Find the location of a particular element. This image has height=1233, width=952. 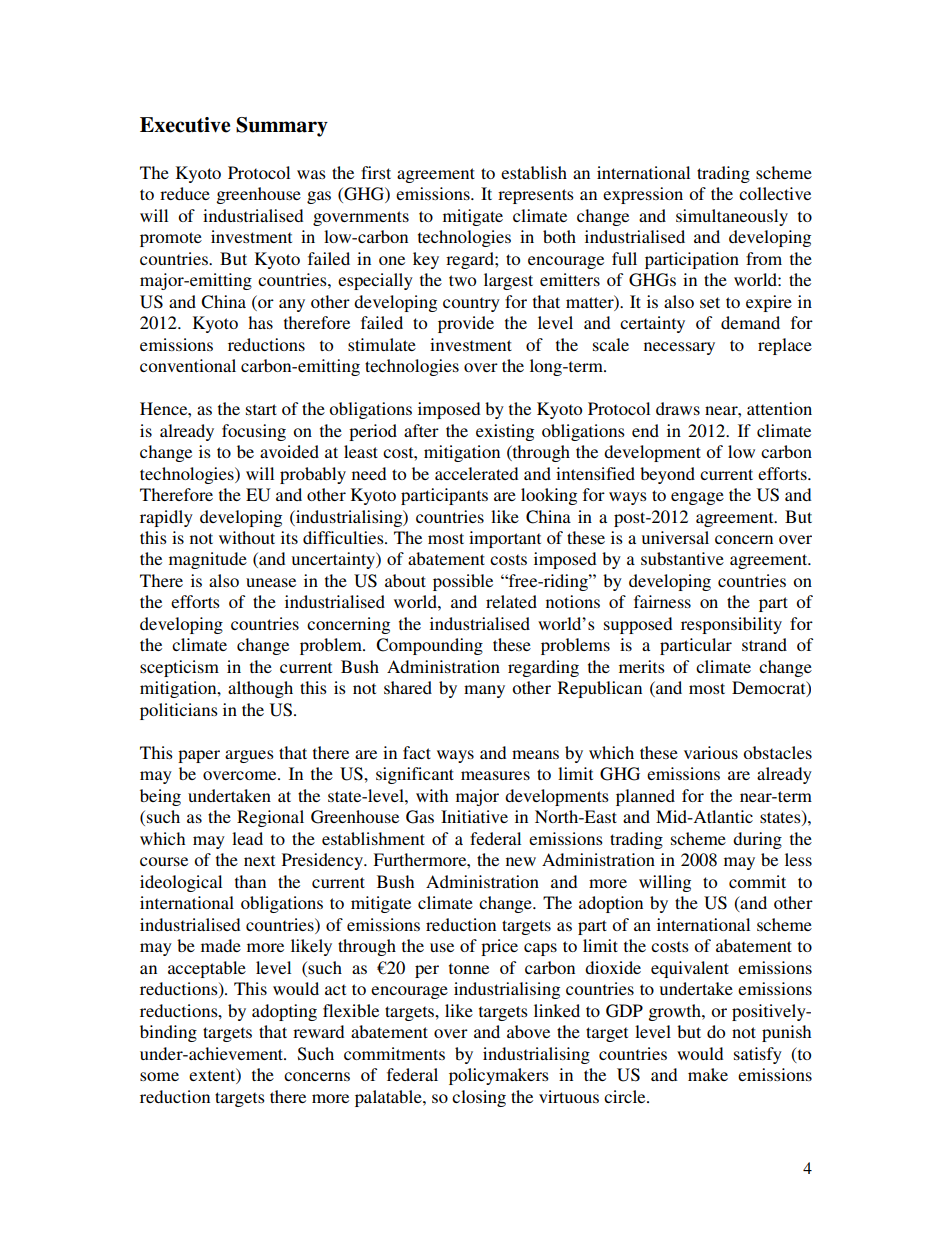

some is located at coordinates (159, 1076).
